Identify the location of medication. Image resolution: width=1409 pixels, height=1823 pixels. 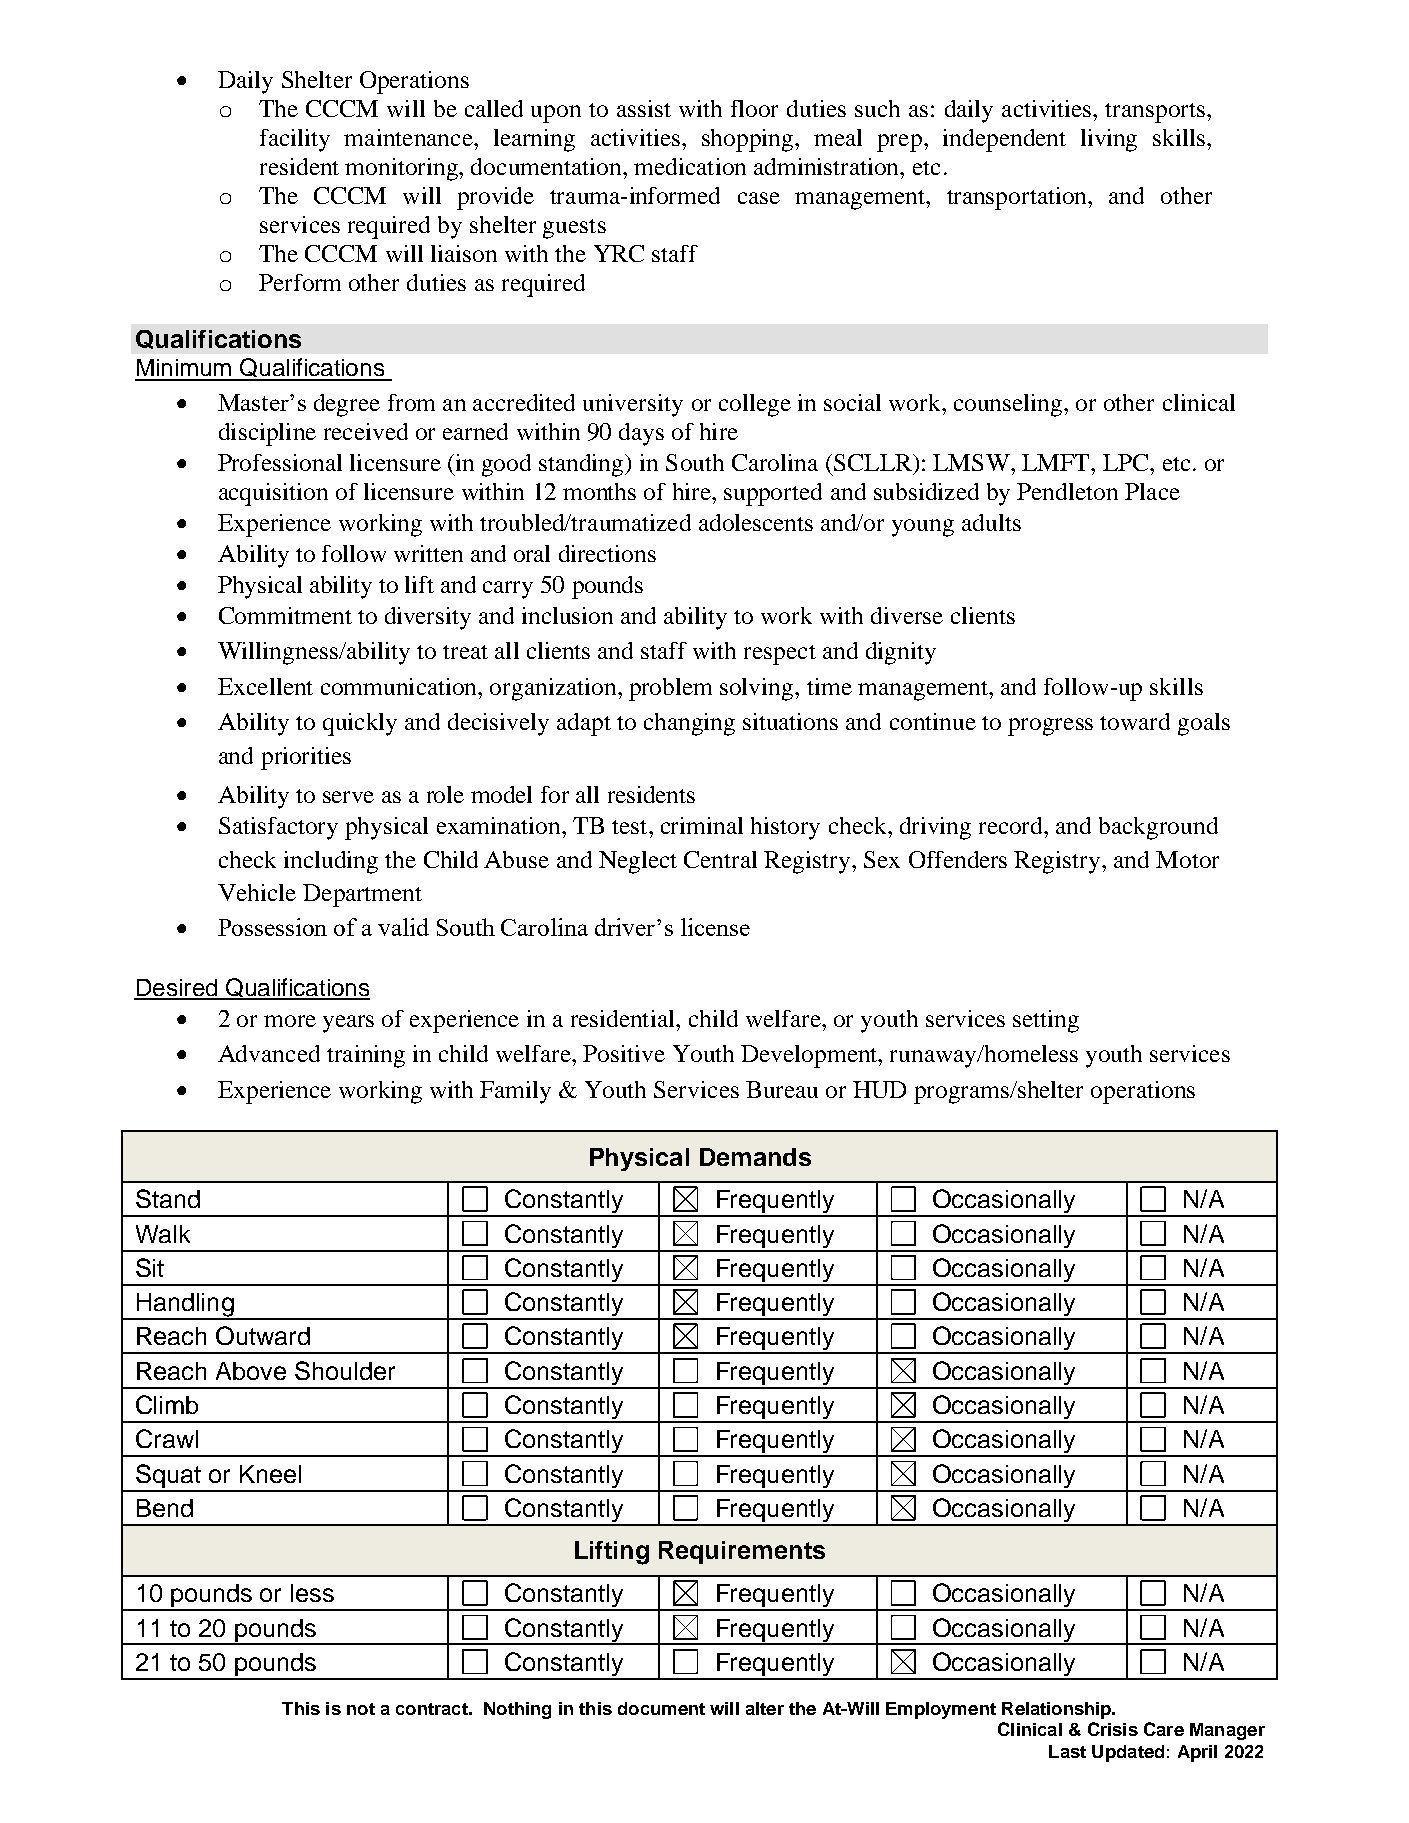
(690, 166).
